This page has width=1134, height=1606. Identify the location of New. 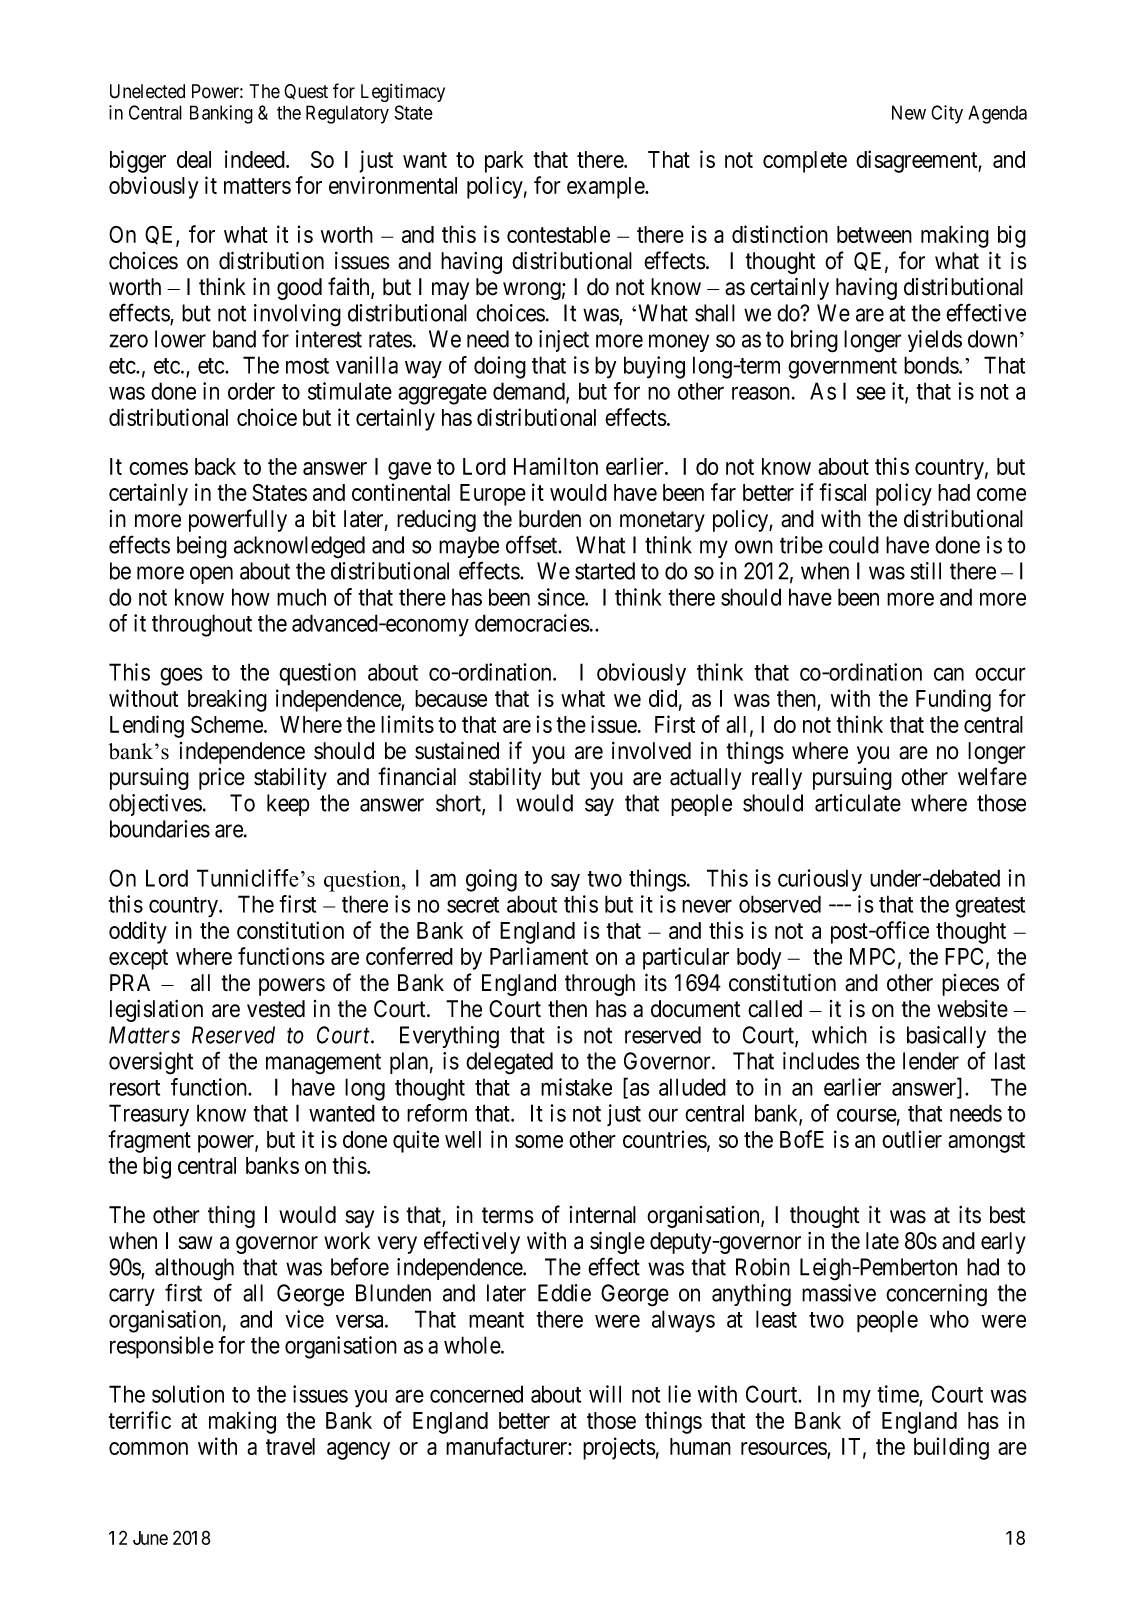
(909, 112).
